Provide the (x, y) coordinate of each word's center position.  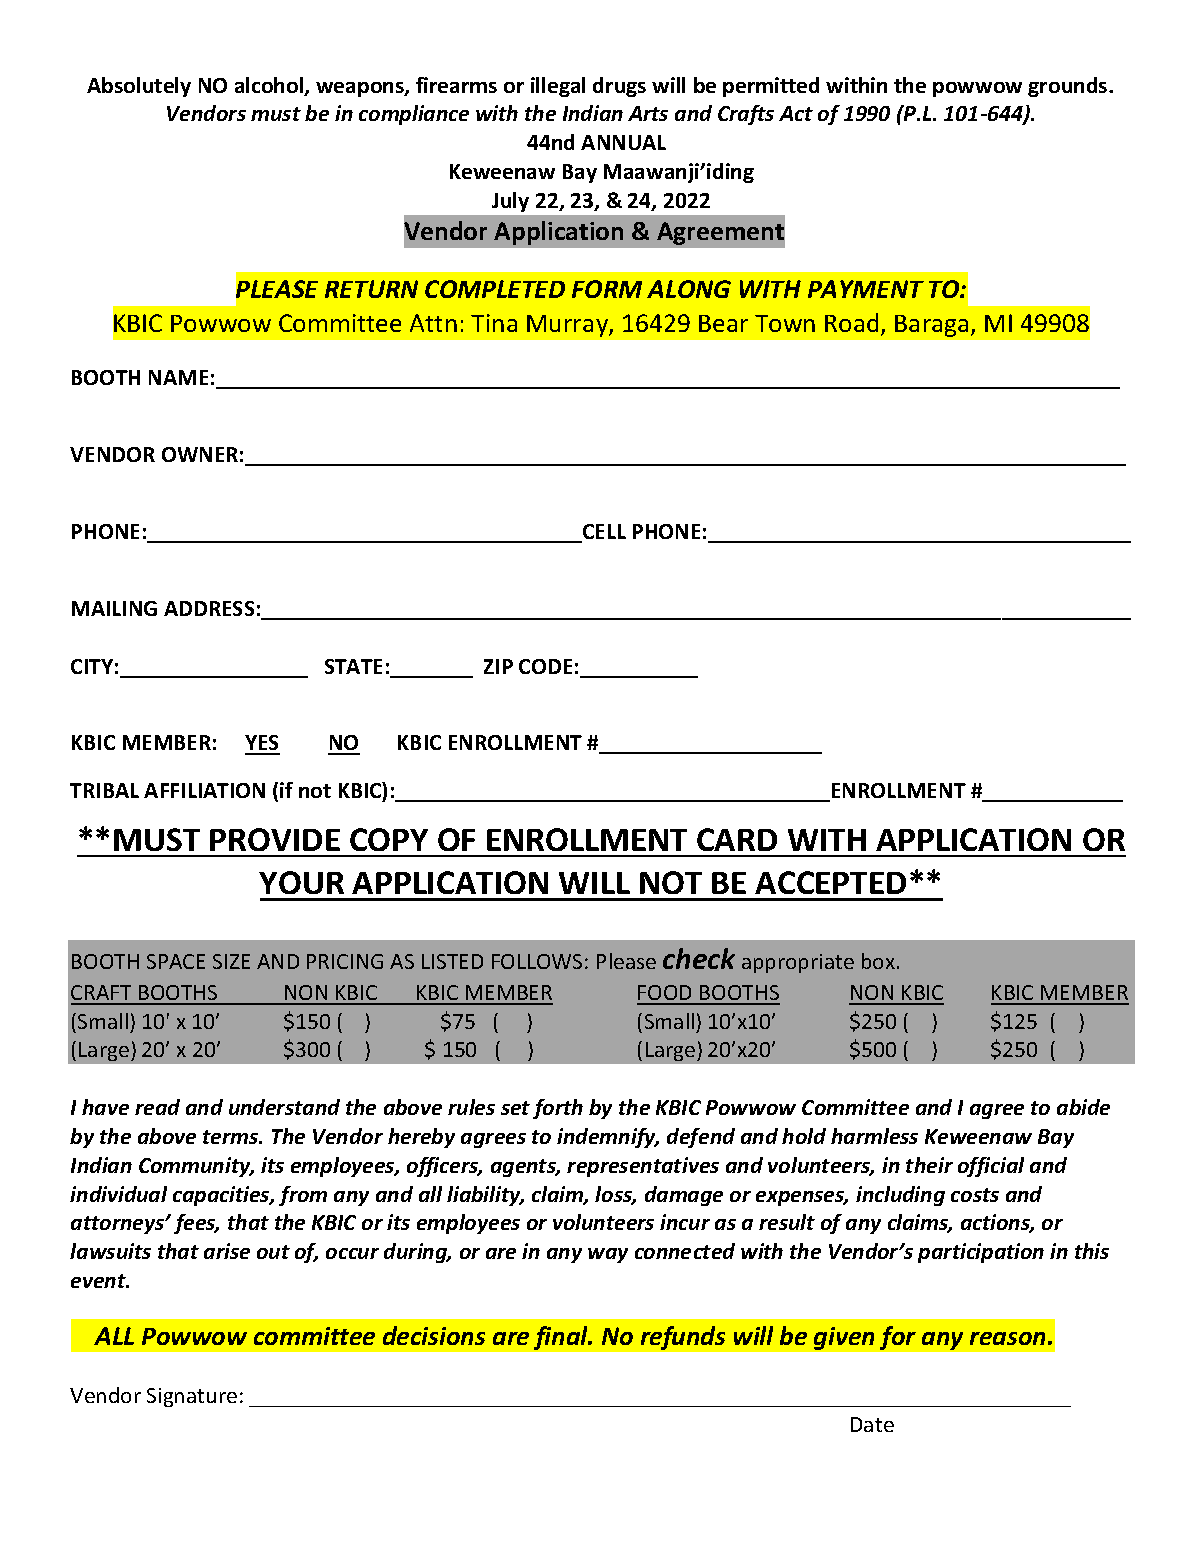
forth (558, 1109)
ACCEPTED (830, 882)
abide (1083, 1107)
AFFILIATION (204, 790)
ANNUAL (623, 142)
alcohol (270, 86)
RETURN (371, 289)
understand (284, 1107)
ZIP (498, 666)
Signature (192, 1397)
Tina (494, 323)
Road (851, 322)
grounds (1069, 87)
